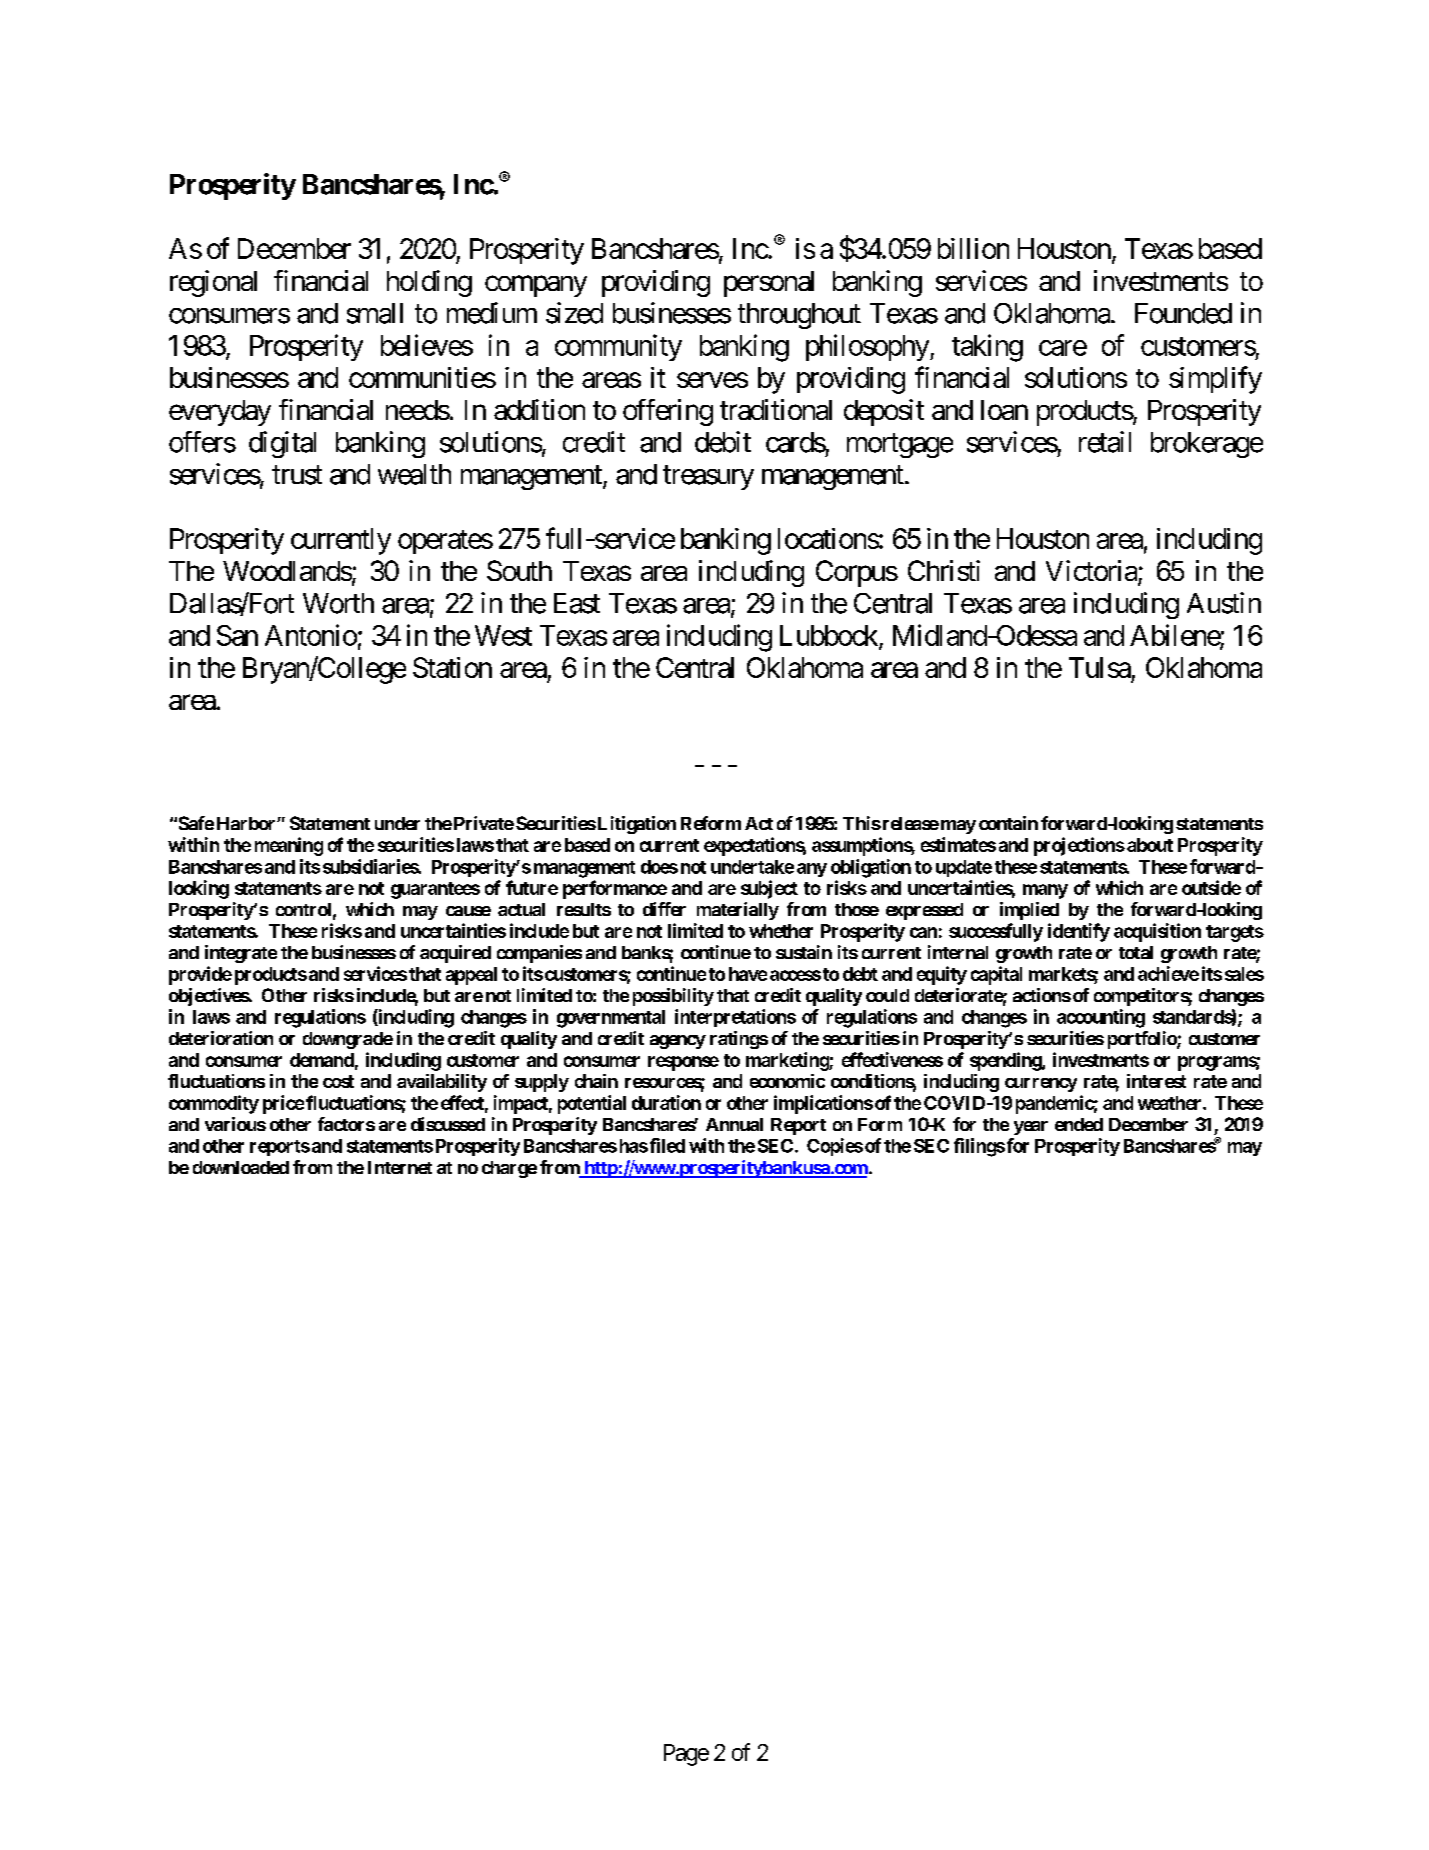 This page has height=1850, width=1429. What do you see at coordinates (400, 1167) in the page?
I see `Internet` at bounding box center [400, 1167].
